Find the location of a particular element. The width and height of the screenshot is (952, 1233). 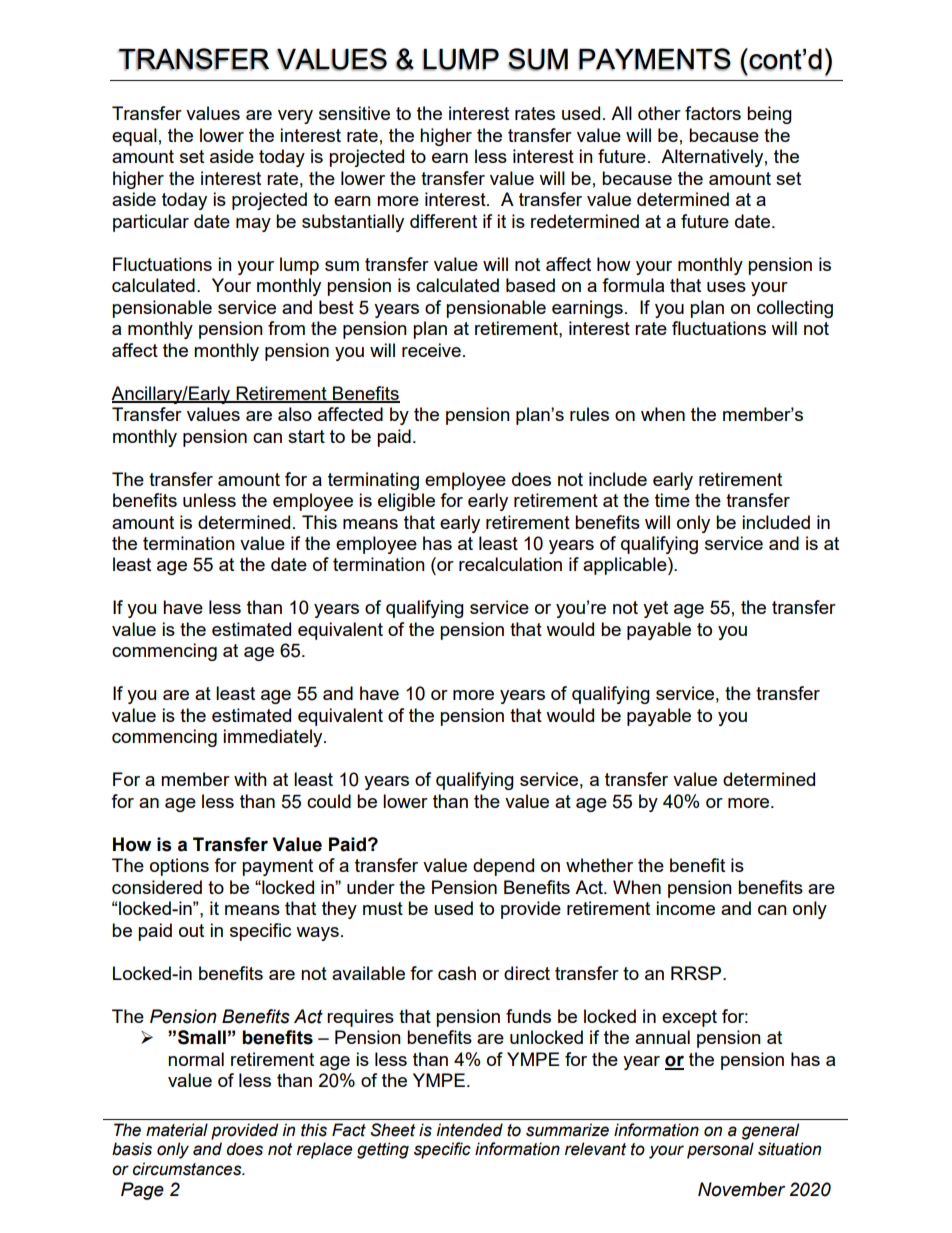

being is located at coordinates (769, 115).
